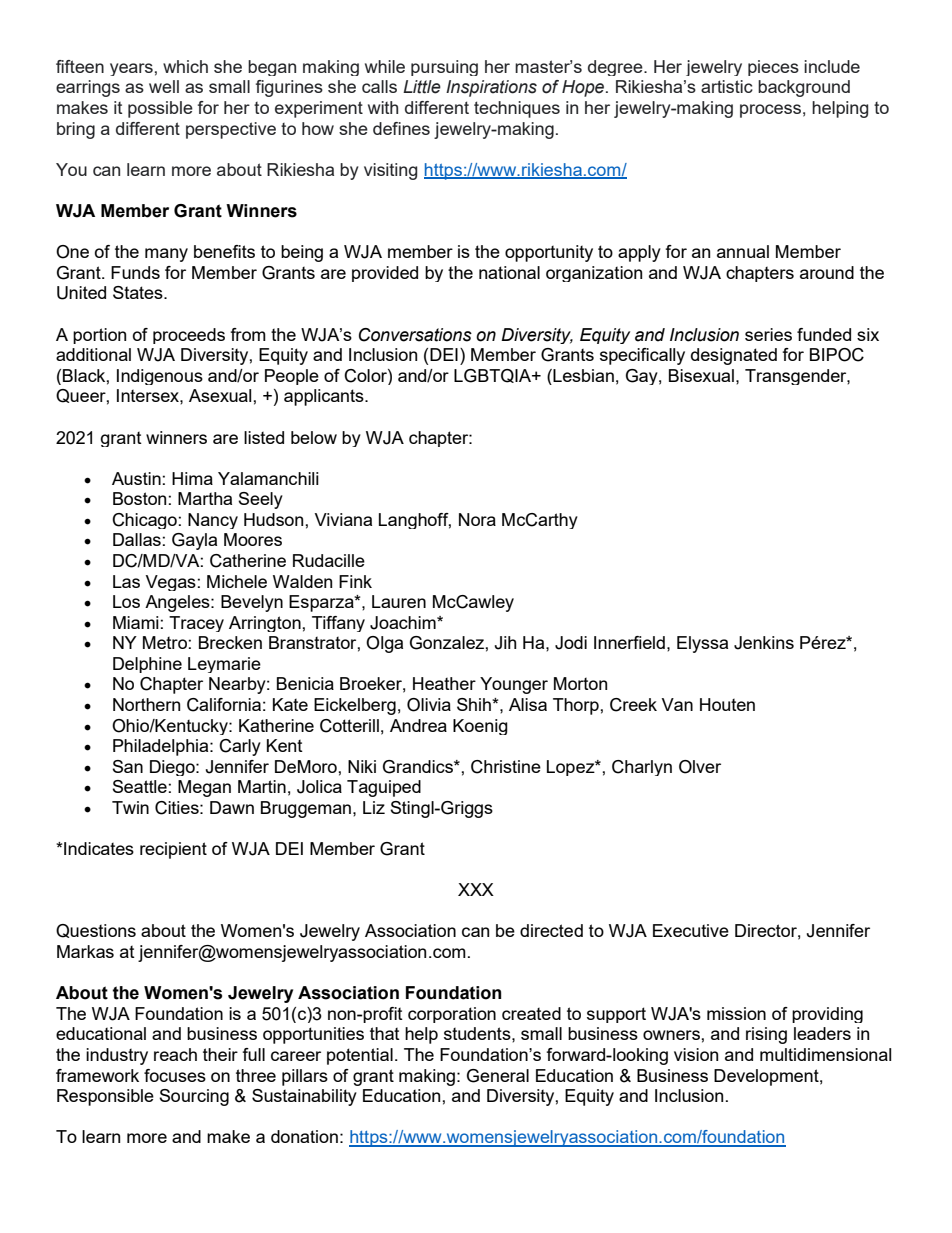 The image size is (952, 1233). I want to click on Sourcing, so click(194, 1097).
